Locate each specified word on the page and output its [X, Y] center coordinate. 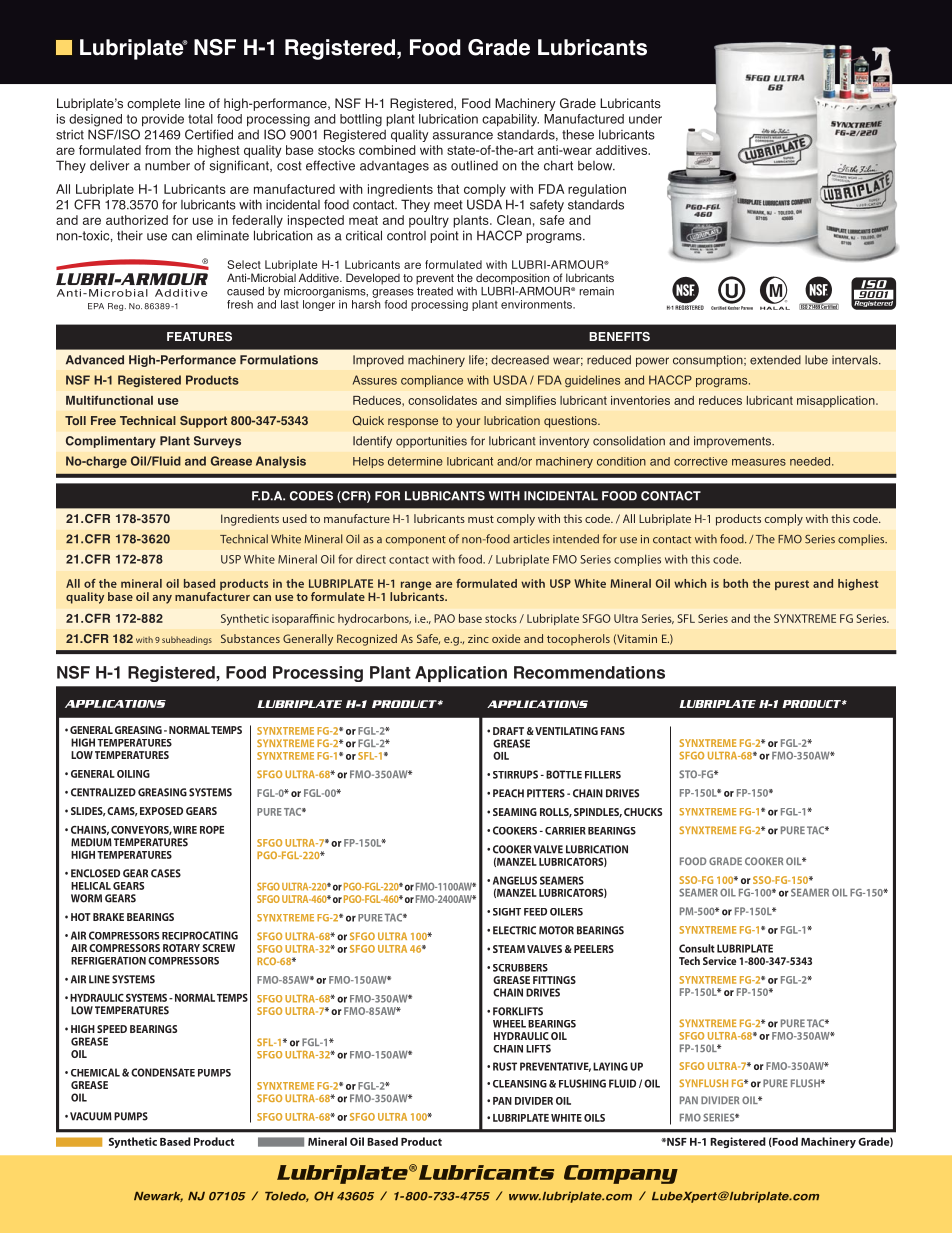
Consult [697, 948]
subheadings [187, 640]
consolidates [442, 400]
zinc [478, 638]
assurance [463, 136]
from [158, 150]
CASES [166, 873]
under [645, 119]
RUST [505, 1066]
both [735, 583]
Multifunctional [109, 400]
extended [775, 360]
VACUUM [91, 1116]
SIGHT [507, 912]
